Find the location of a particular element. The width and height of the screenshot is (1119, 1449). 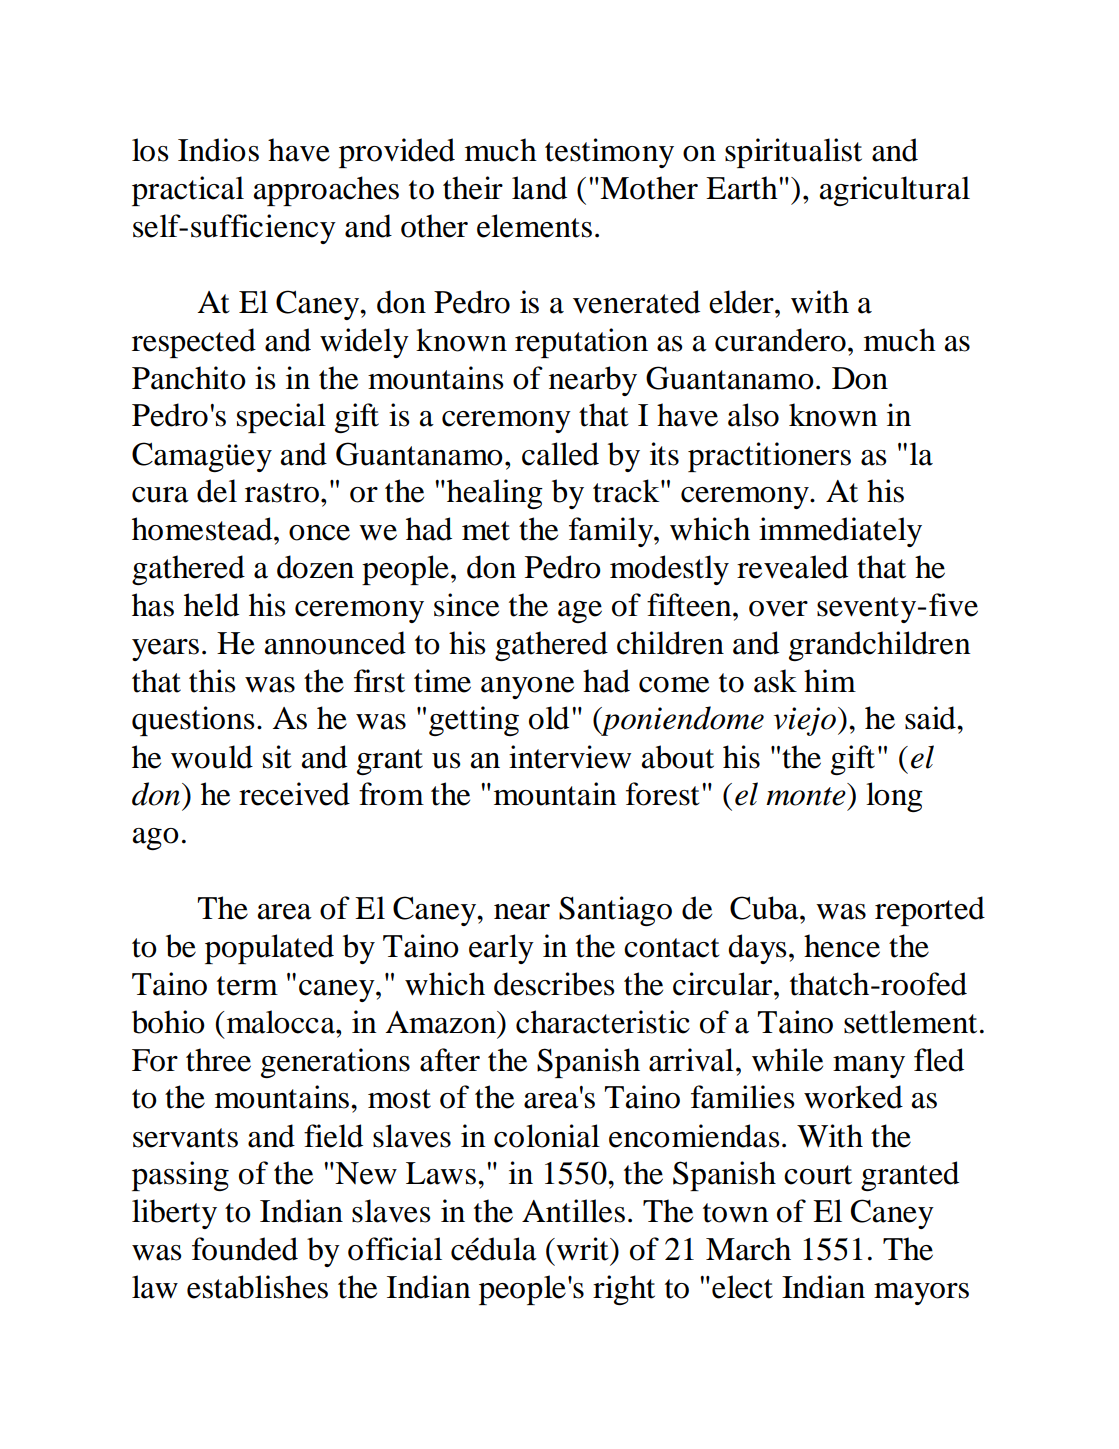

practical is located at coordinates (188, 191).
